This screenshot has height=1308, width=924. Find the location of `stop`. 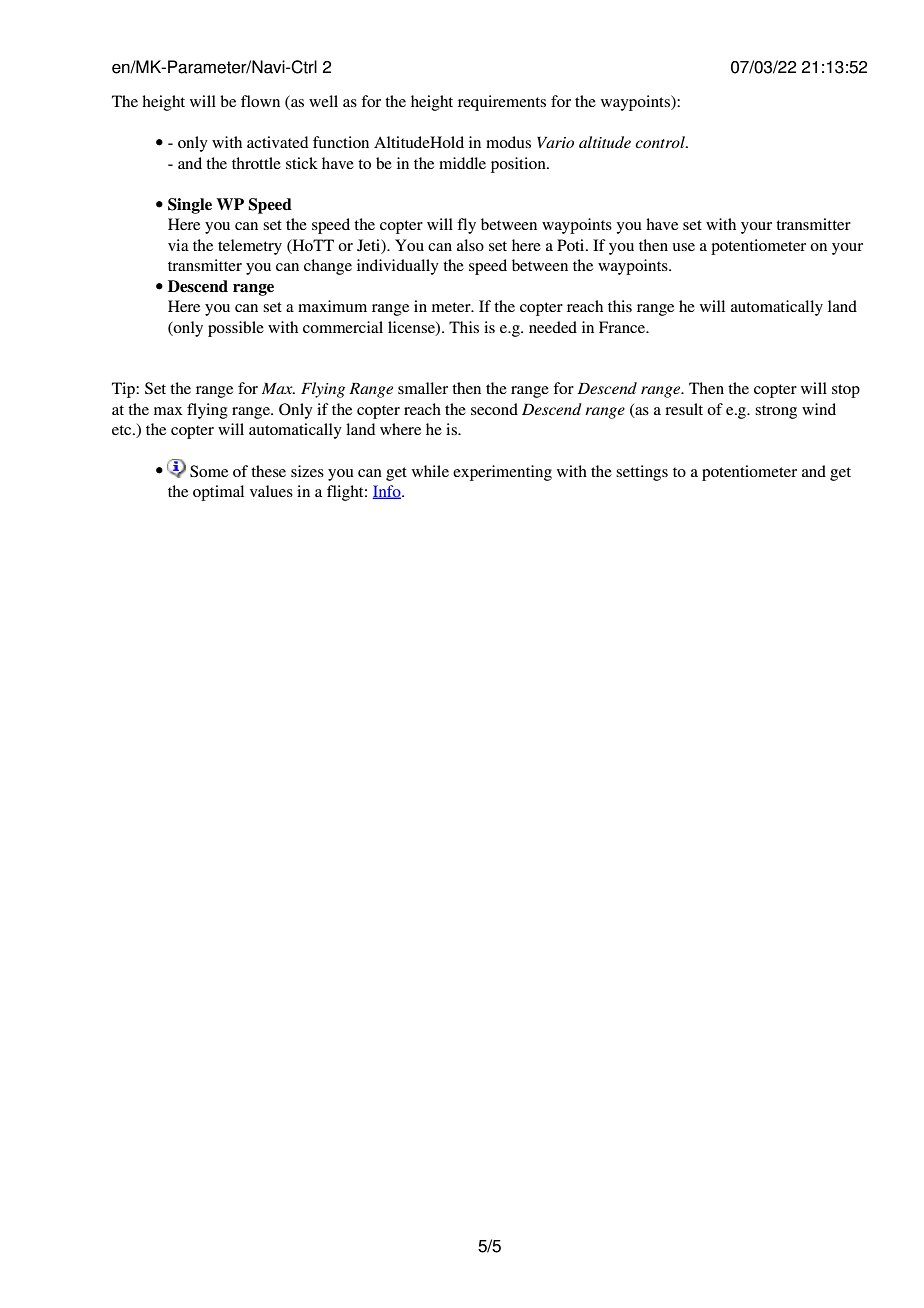

stop is located at coordinates (846, 391).
